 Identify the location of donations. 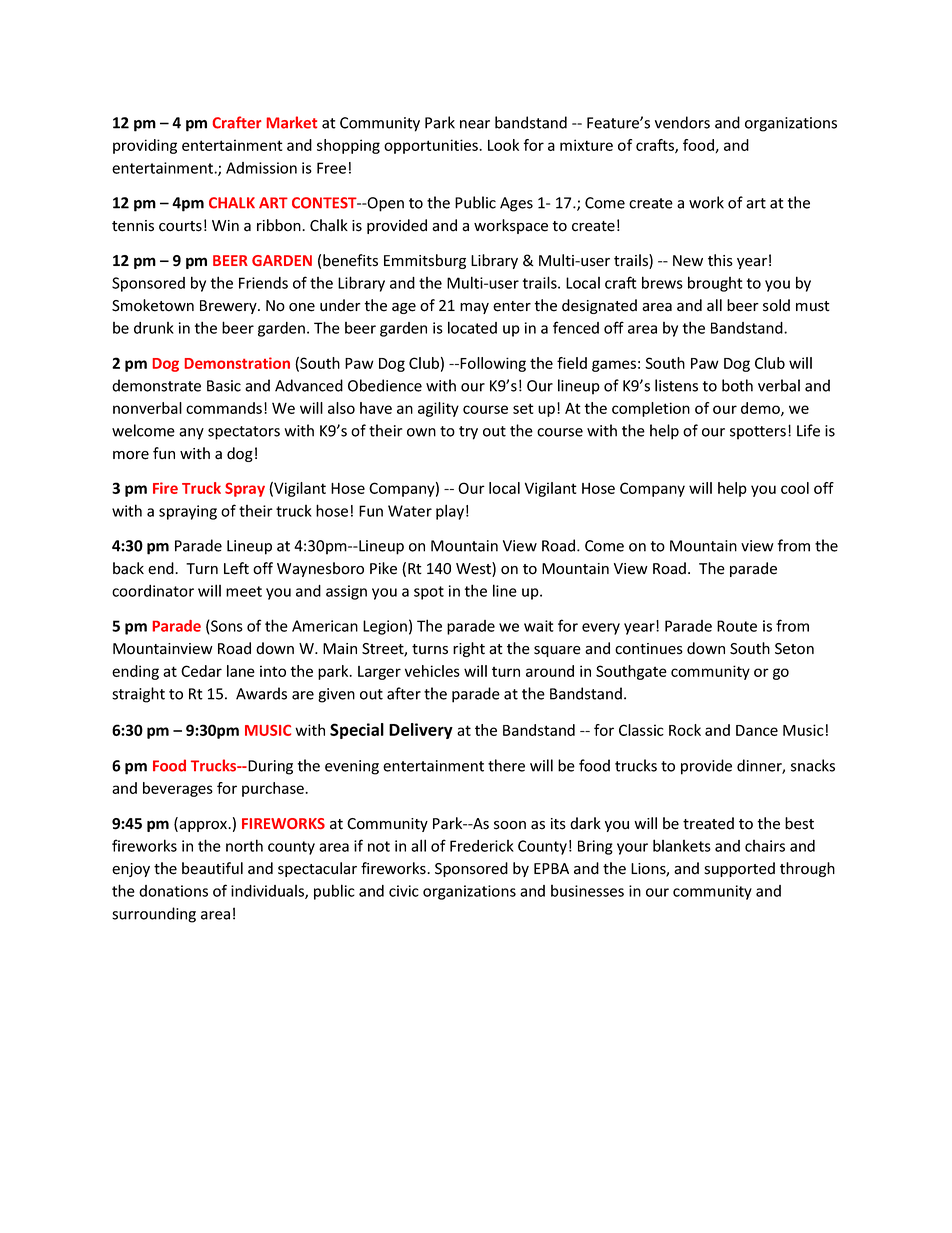
(173, 891).
